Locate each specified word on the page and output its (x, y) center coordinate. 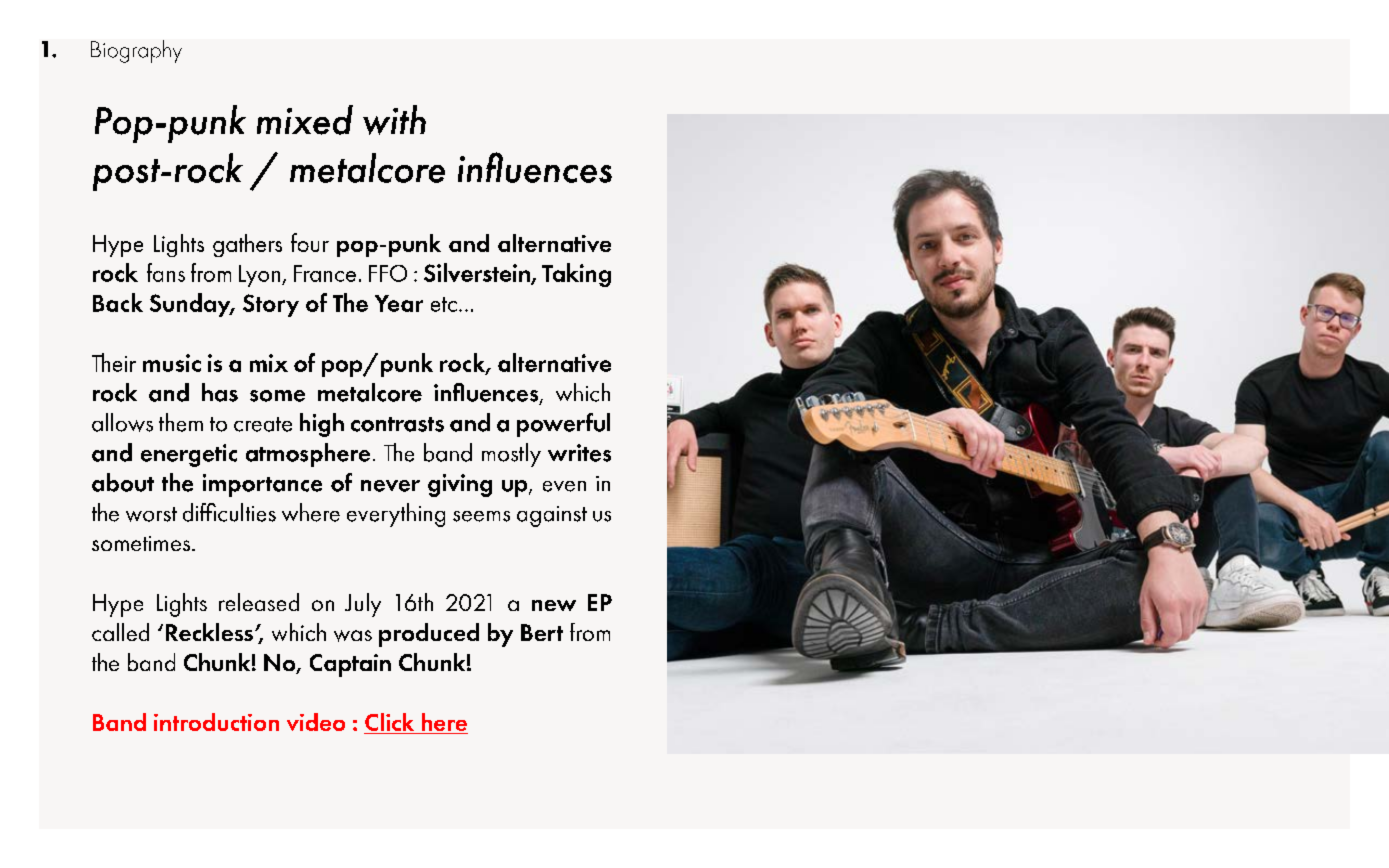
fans (166, 272)
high (322, 425)
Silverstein (478, 273)
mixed (305, 120)
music (172, 363)
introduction (216, 722)
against (552, 516)
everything (396, 515)
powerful (563, 425)
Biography (136, 51)
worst (151, 514)
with (394, 120)
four (310, 242)
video (316, 722)
